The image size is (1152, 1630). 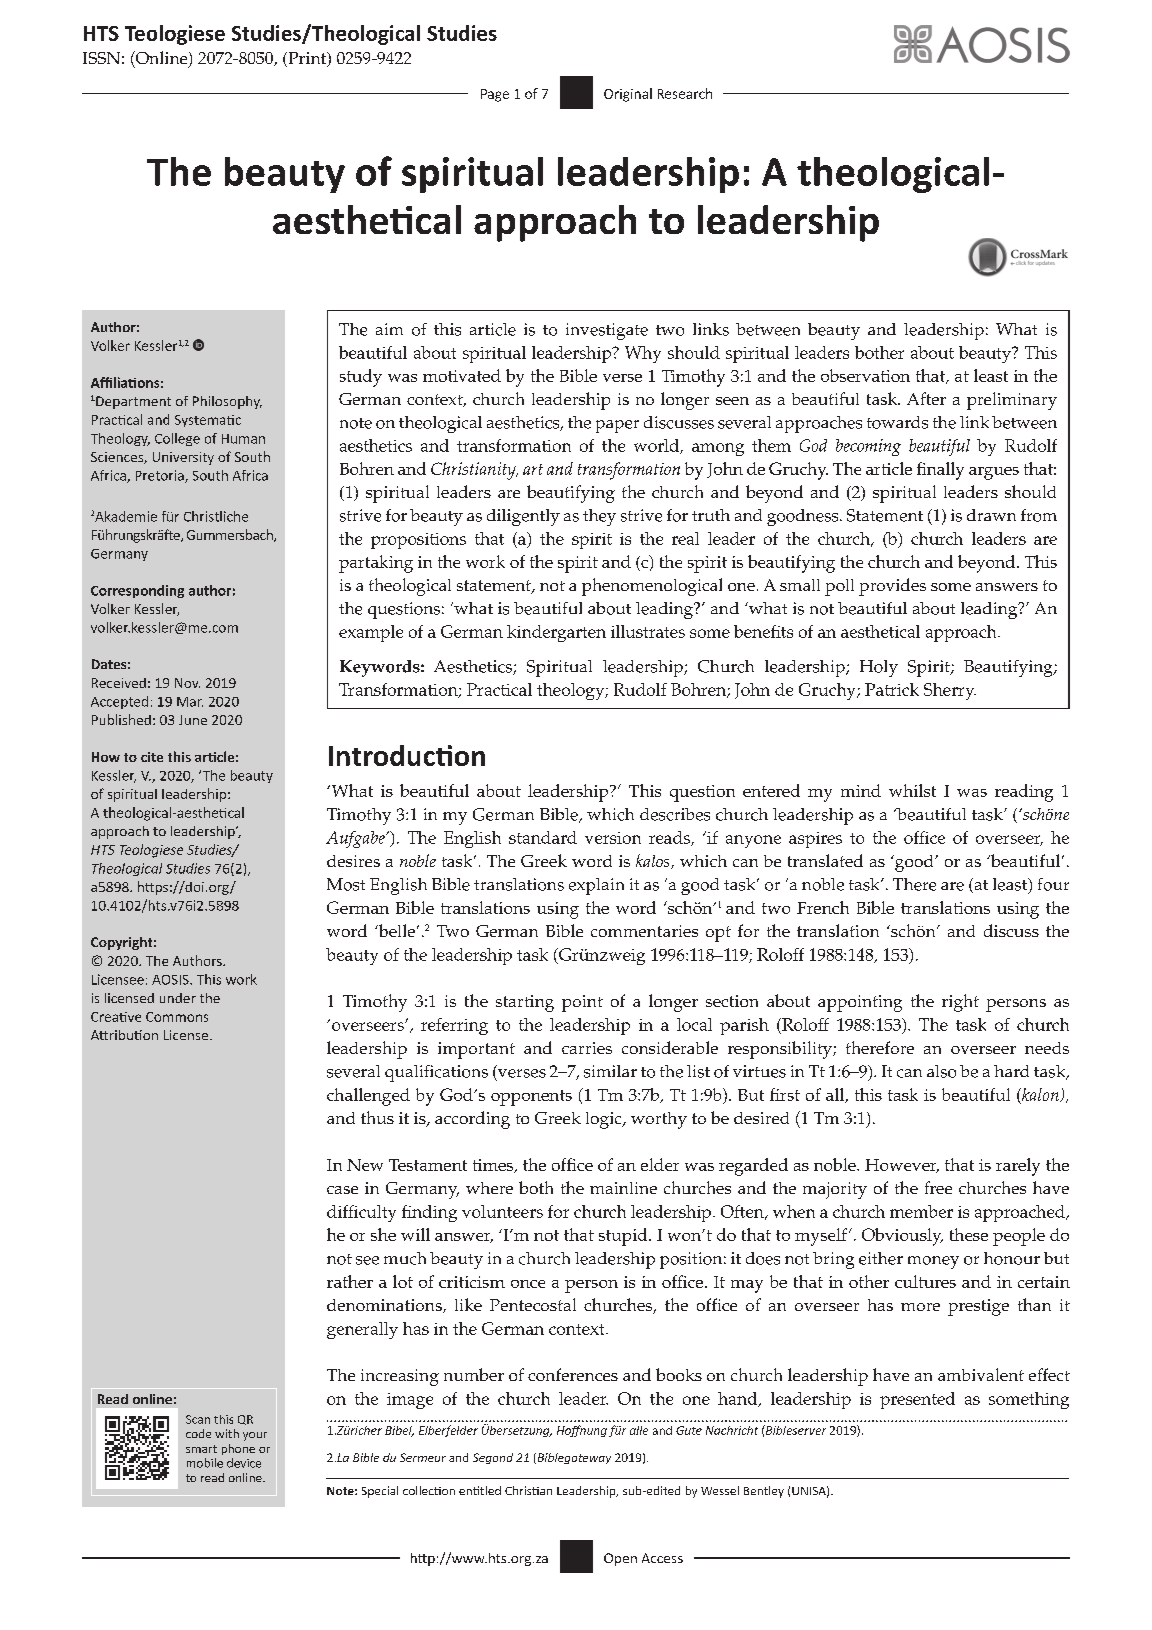 What do you see at coordinates (137, 591) in the screenshot?
I see `Corresponding` at bounding box center [137, 591].
